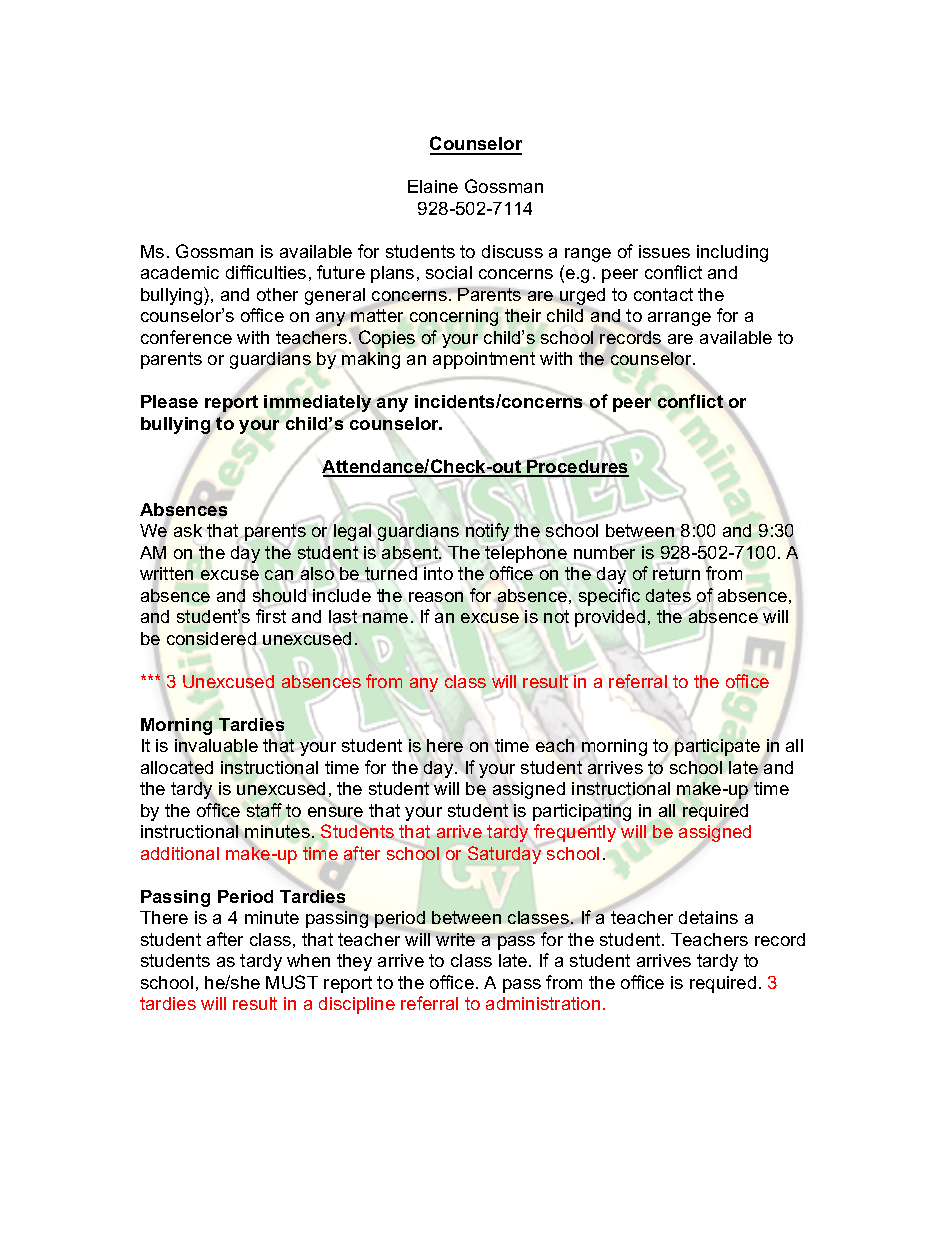  Describe the element at coordinates (484, 360) in the screenshot. I see `appointment` at that location.
